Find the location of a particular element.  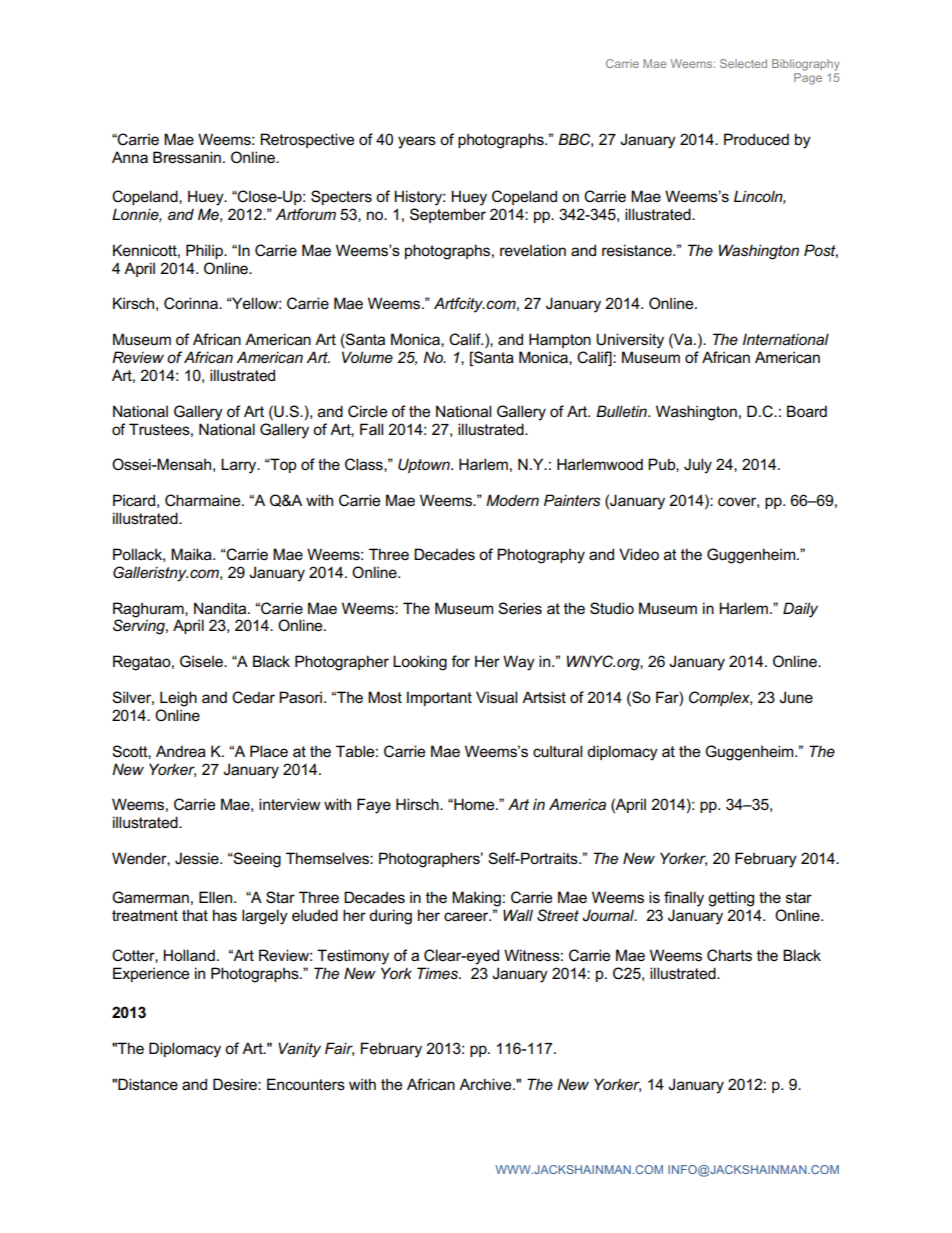

Archive is located at coordinates (486, 1084).
